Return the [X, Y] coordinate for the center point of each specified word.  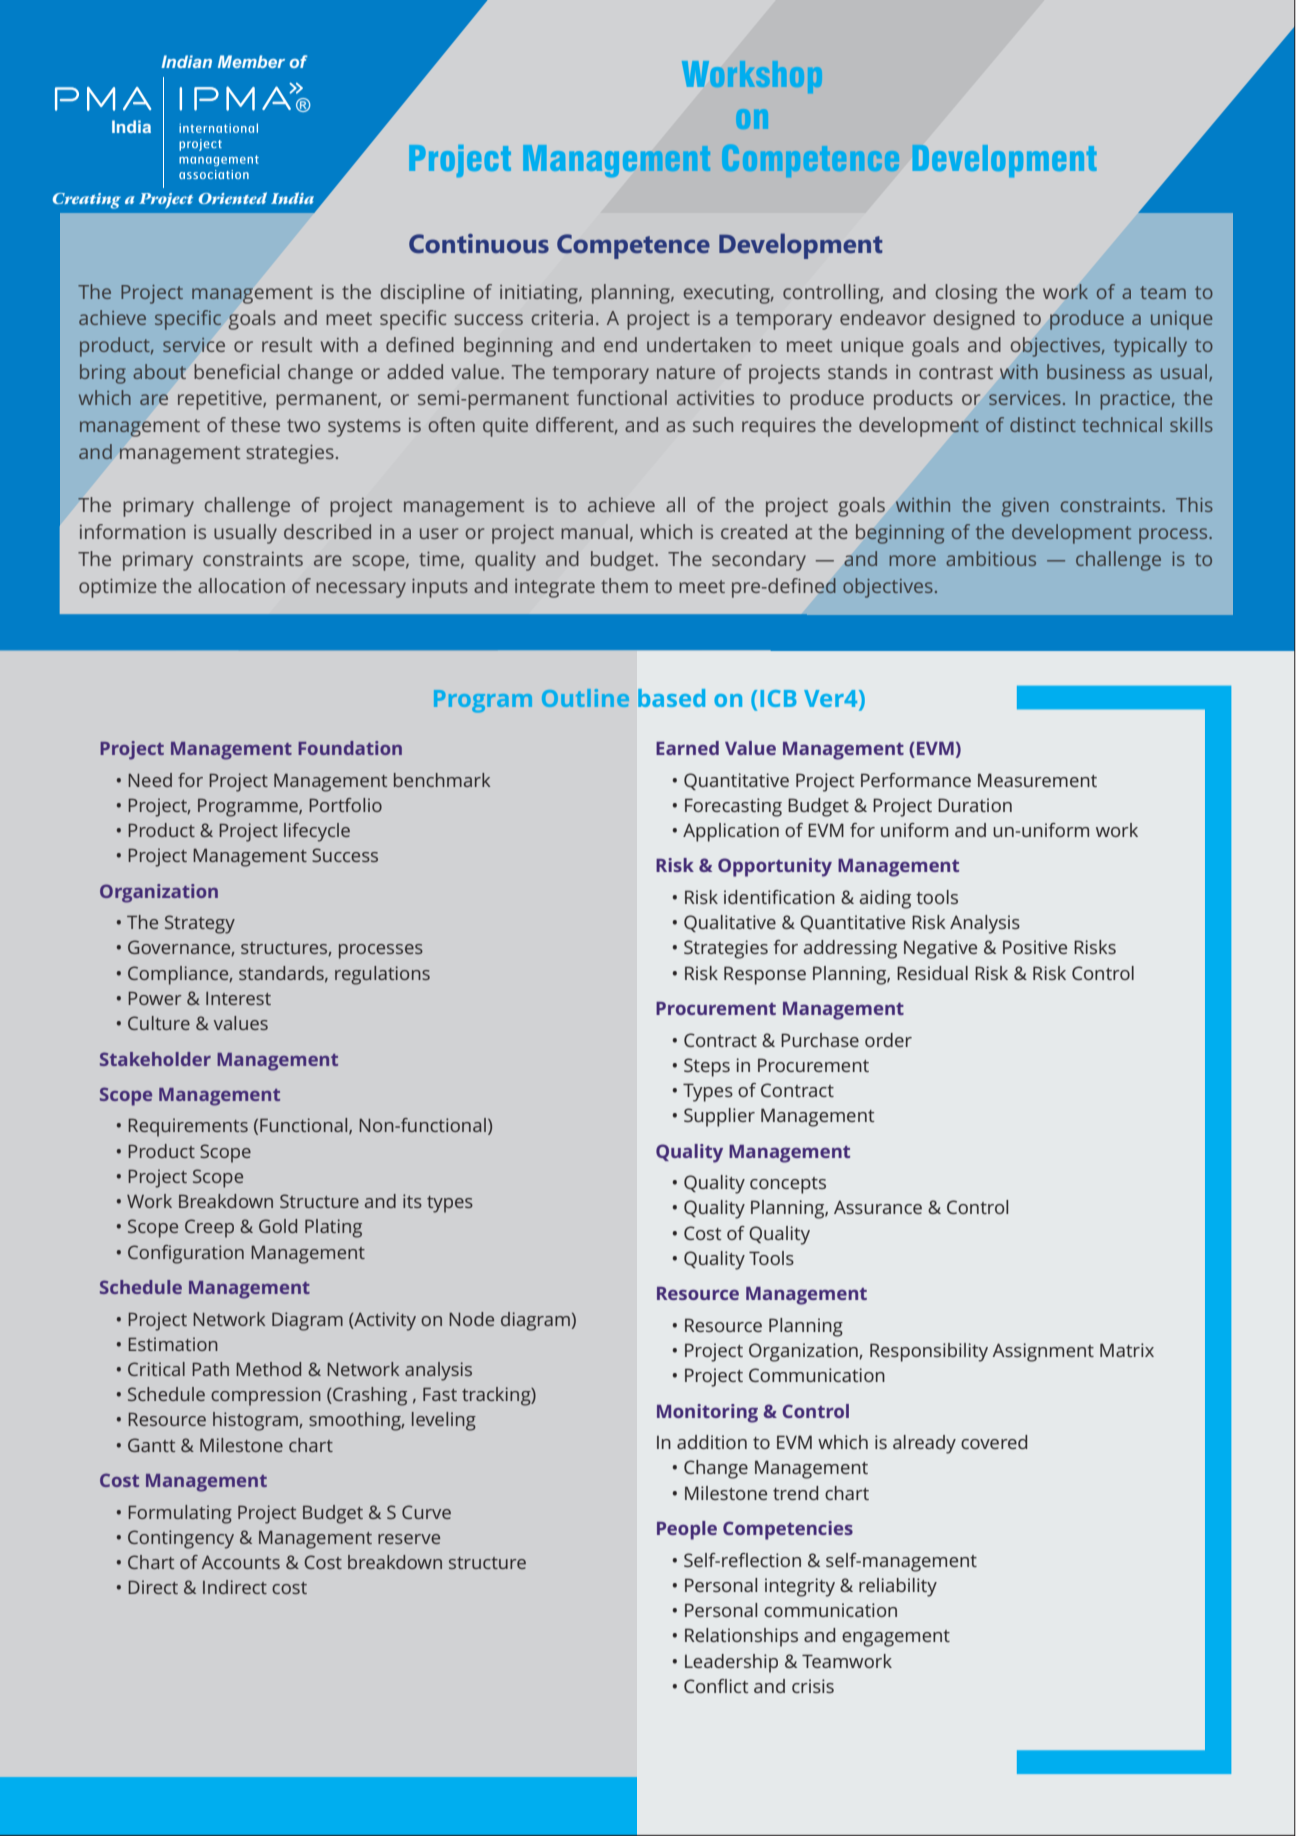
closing [966, 294]
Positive [1035, 947]
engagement [896, 1638]
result [287, 344]
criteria [562, 318]
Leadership [731, 1663]
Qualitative [730, 923]
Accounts [241, 1562]
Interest [238, 998]
